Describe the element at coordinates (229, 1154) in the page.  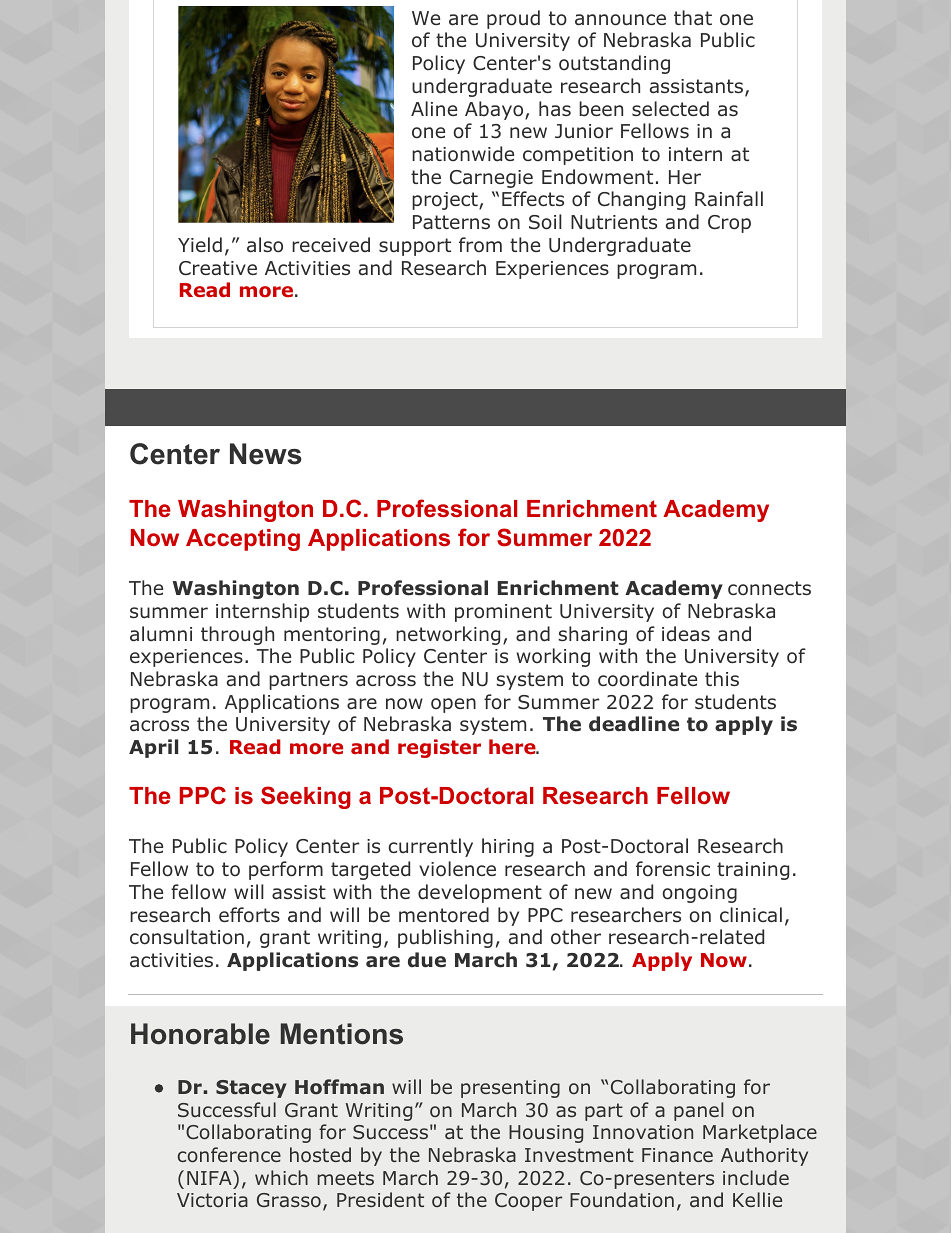
I see `conference` at that location.
